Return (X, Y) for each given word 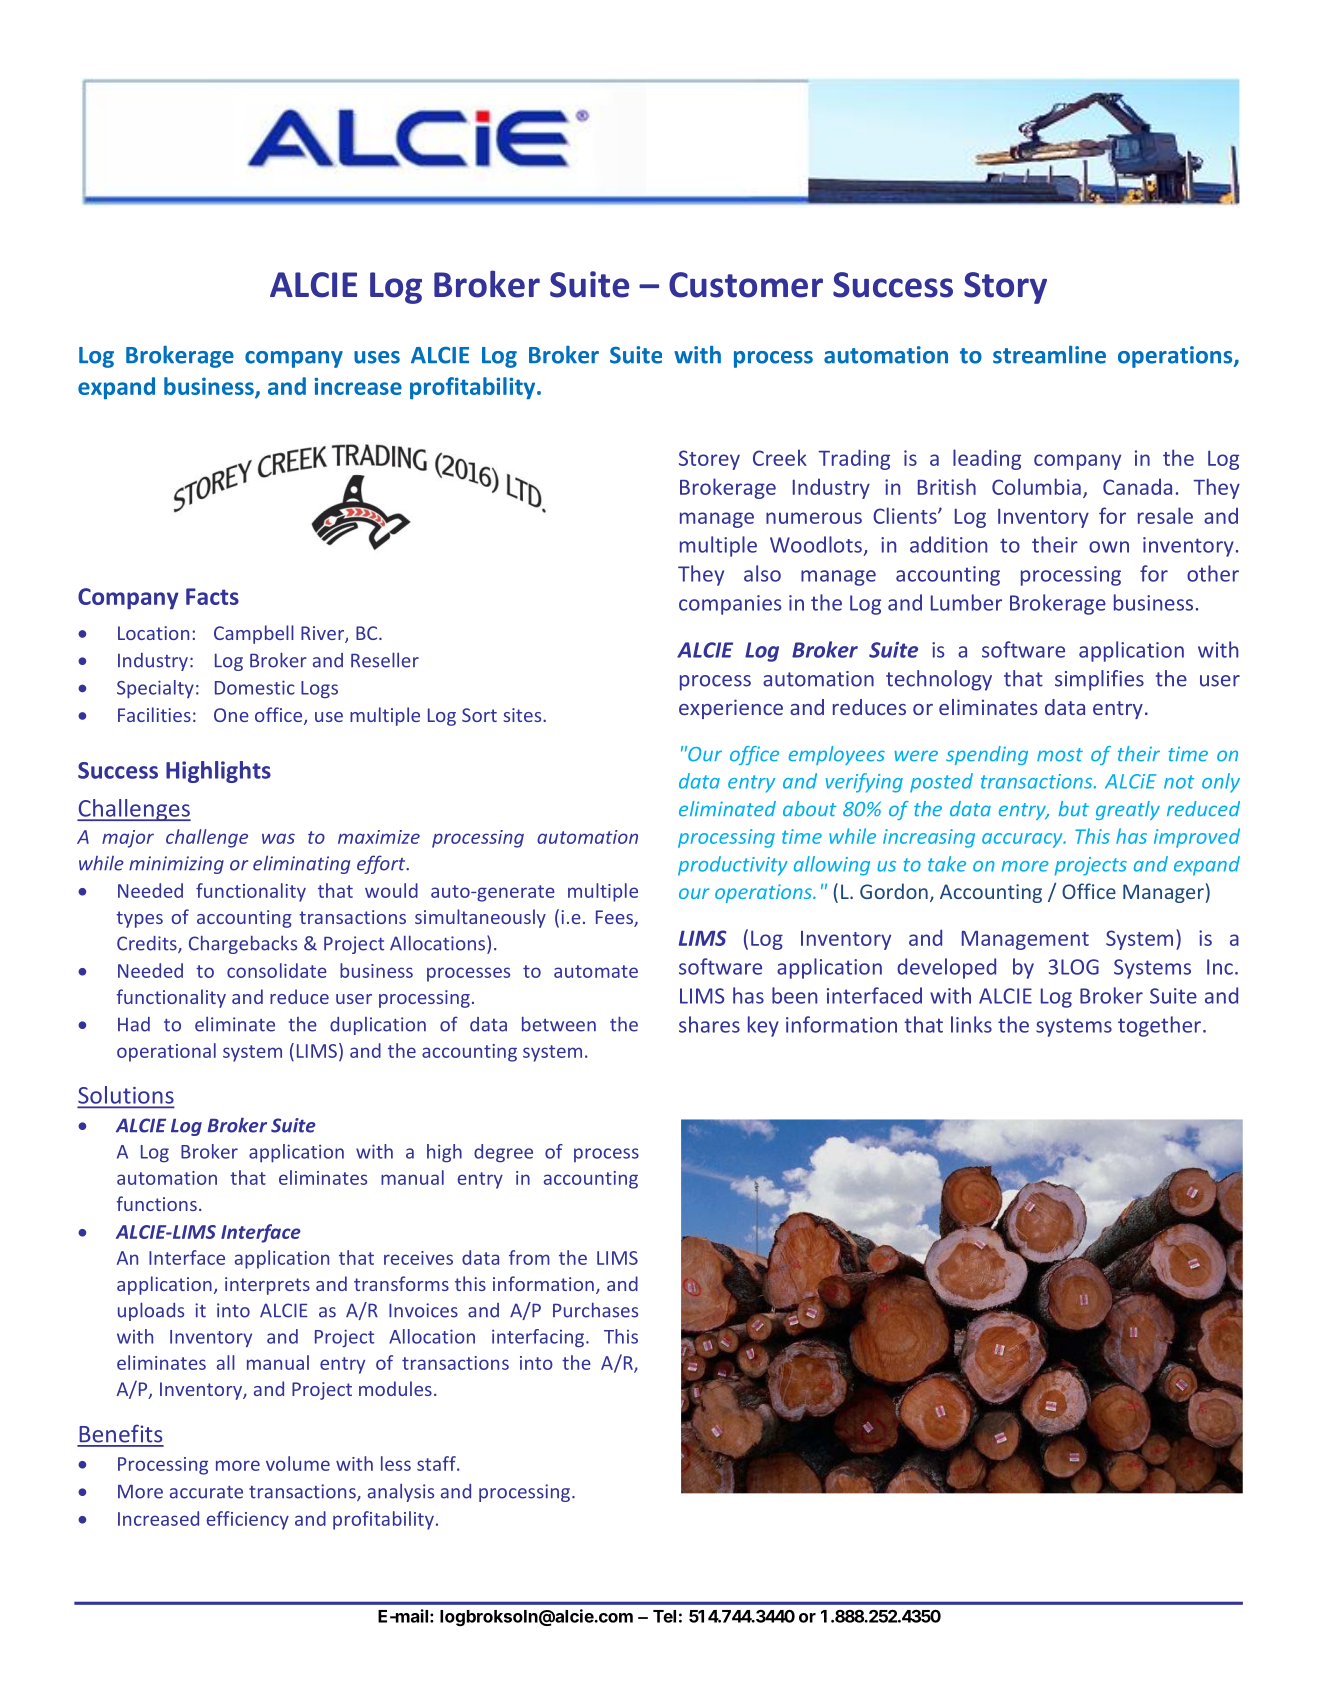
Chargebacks (243, 944)
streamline (1049, 355)
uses (377, 357)
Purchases (595, 1310)
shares (709, 1024)
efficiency (248, 1520)
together (1159, 1026)
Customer (746, 285)
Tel (664, 1616)
